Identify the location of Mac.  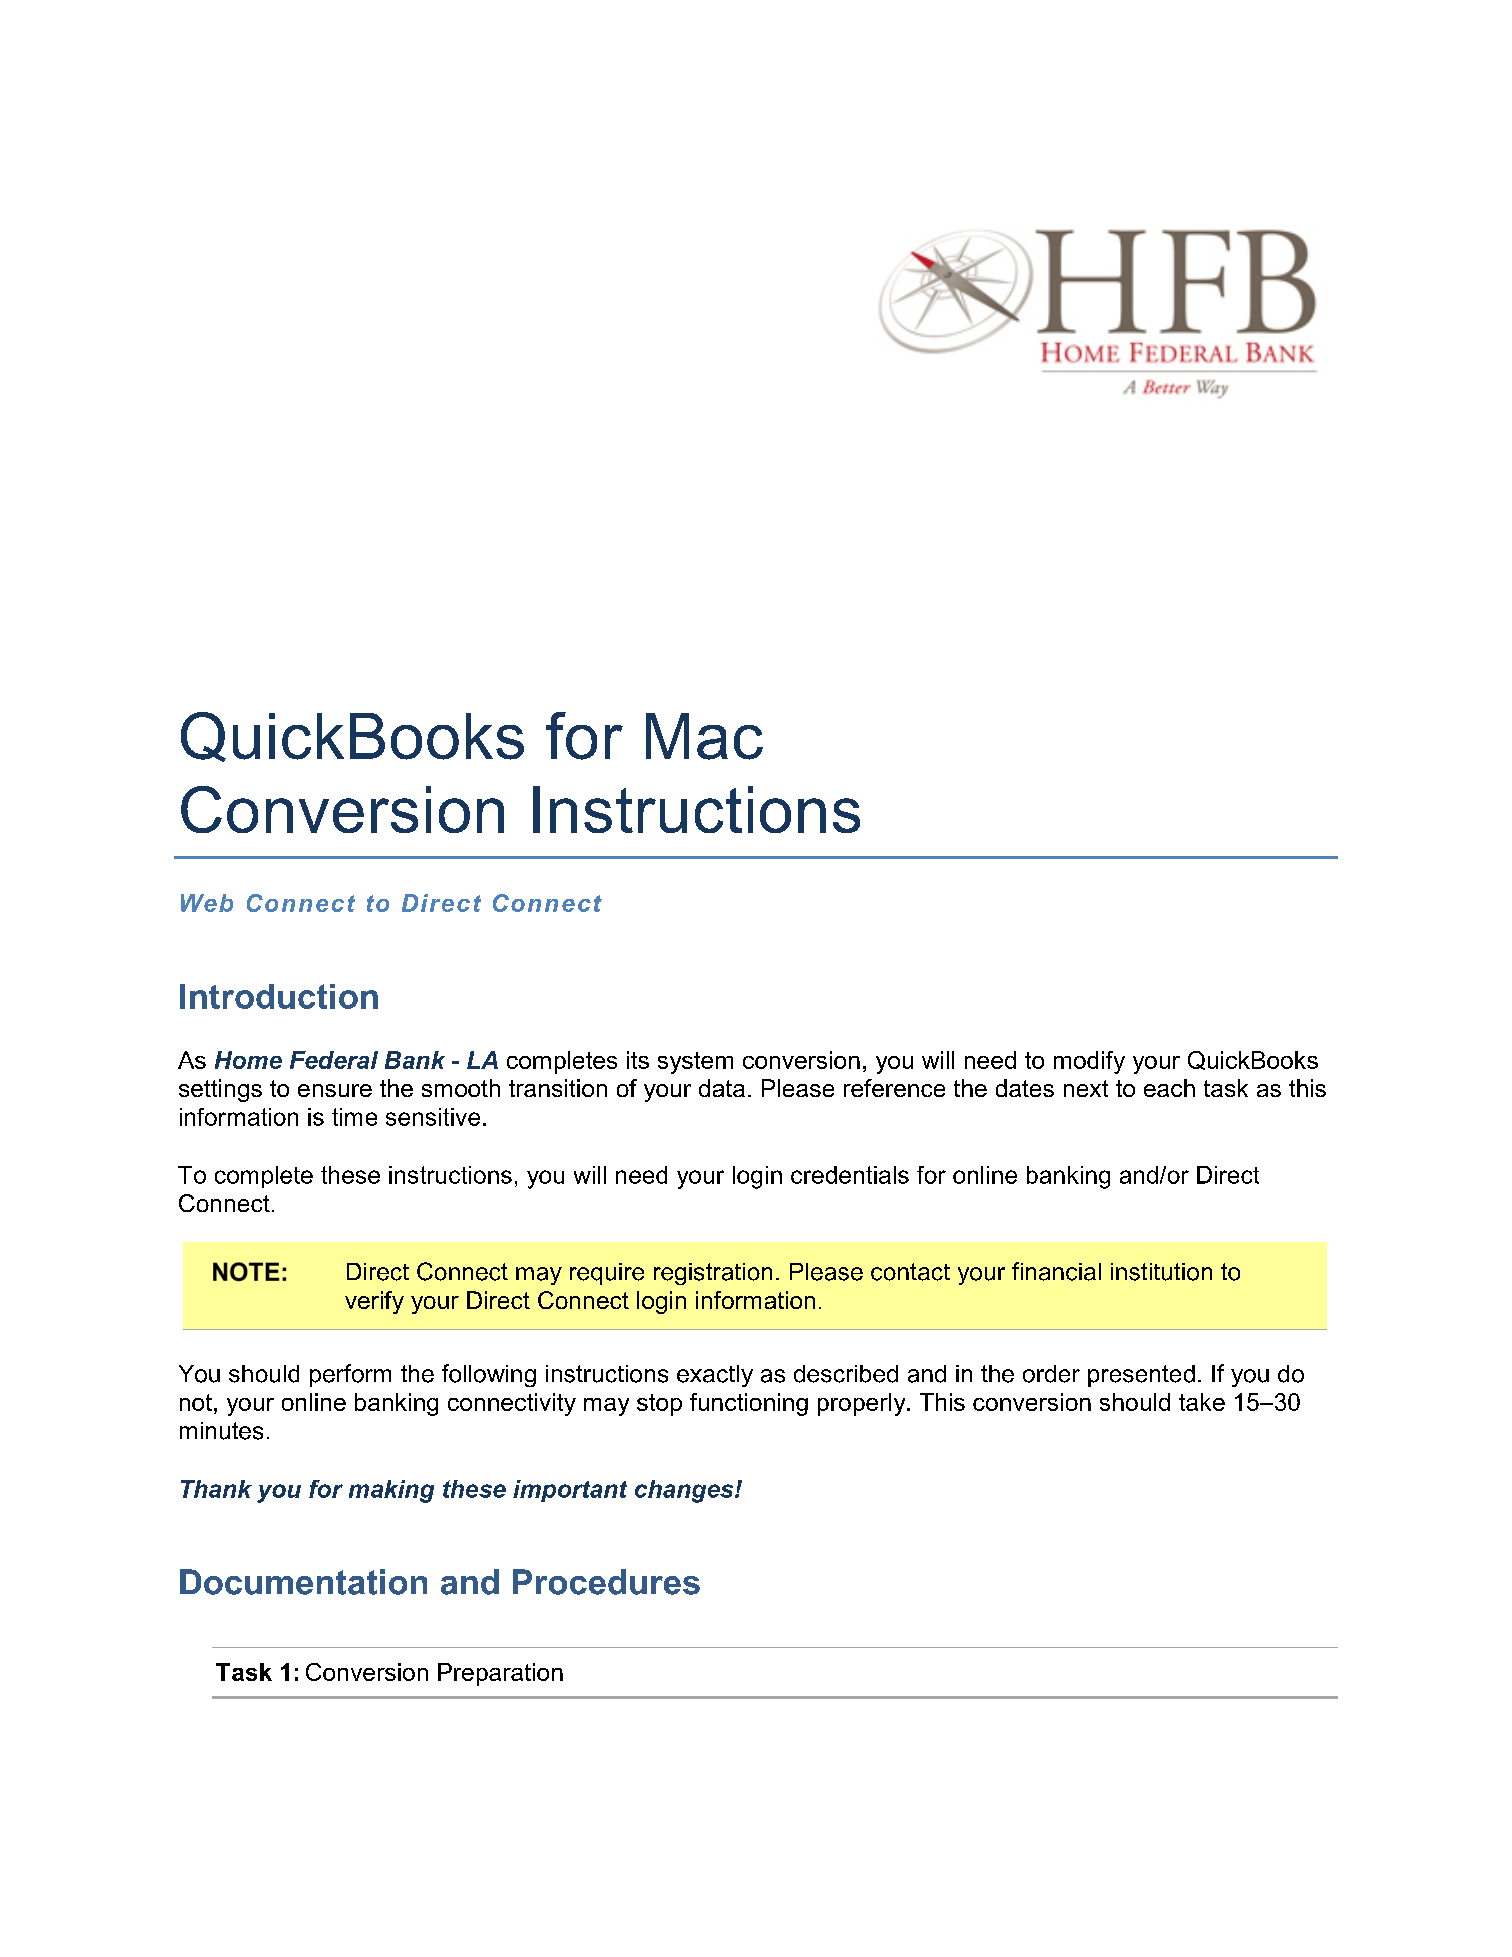
(704, 736).
